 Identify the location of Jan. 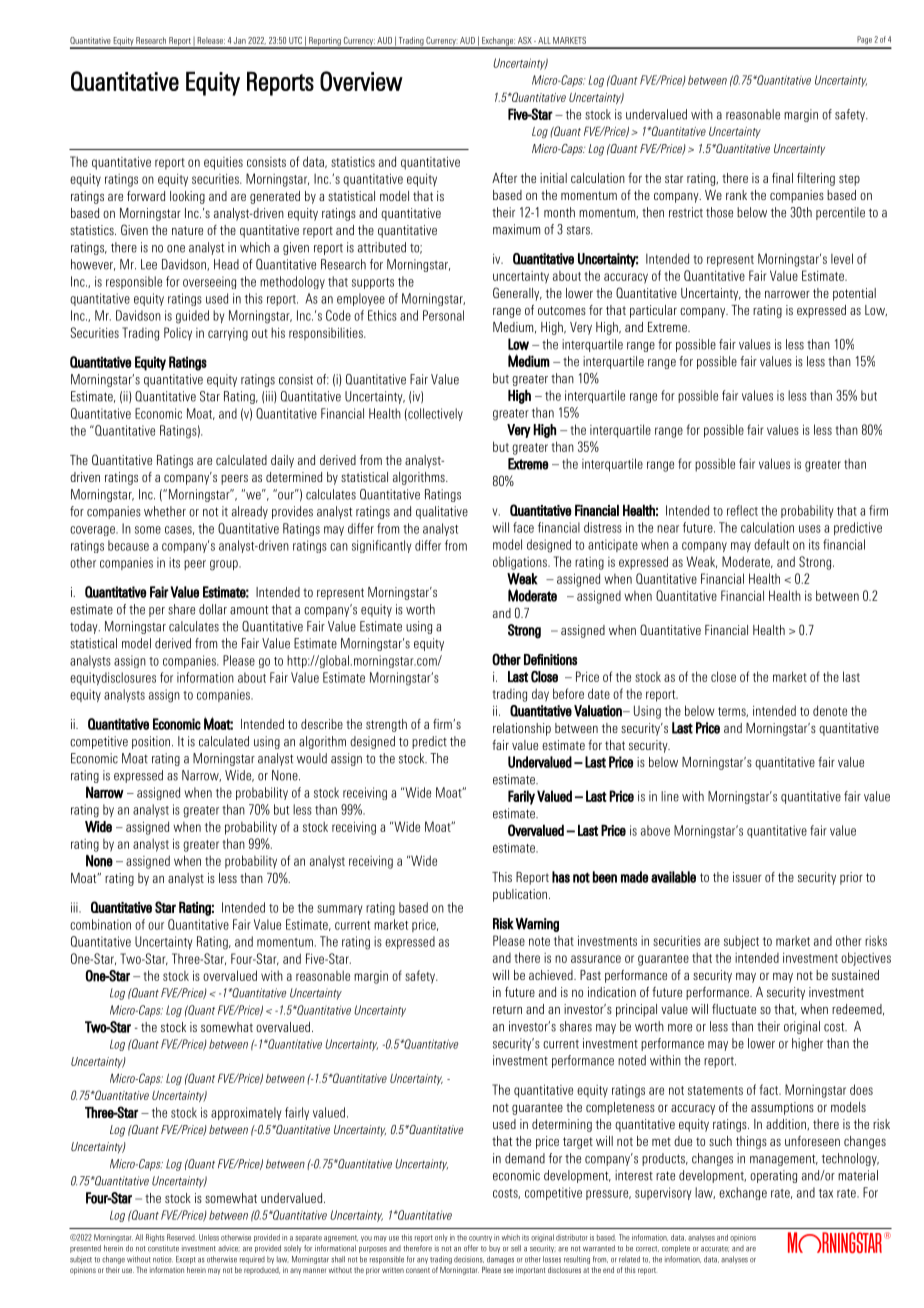
(240, 40).
